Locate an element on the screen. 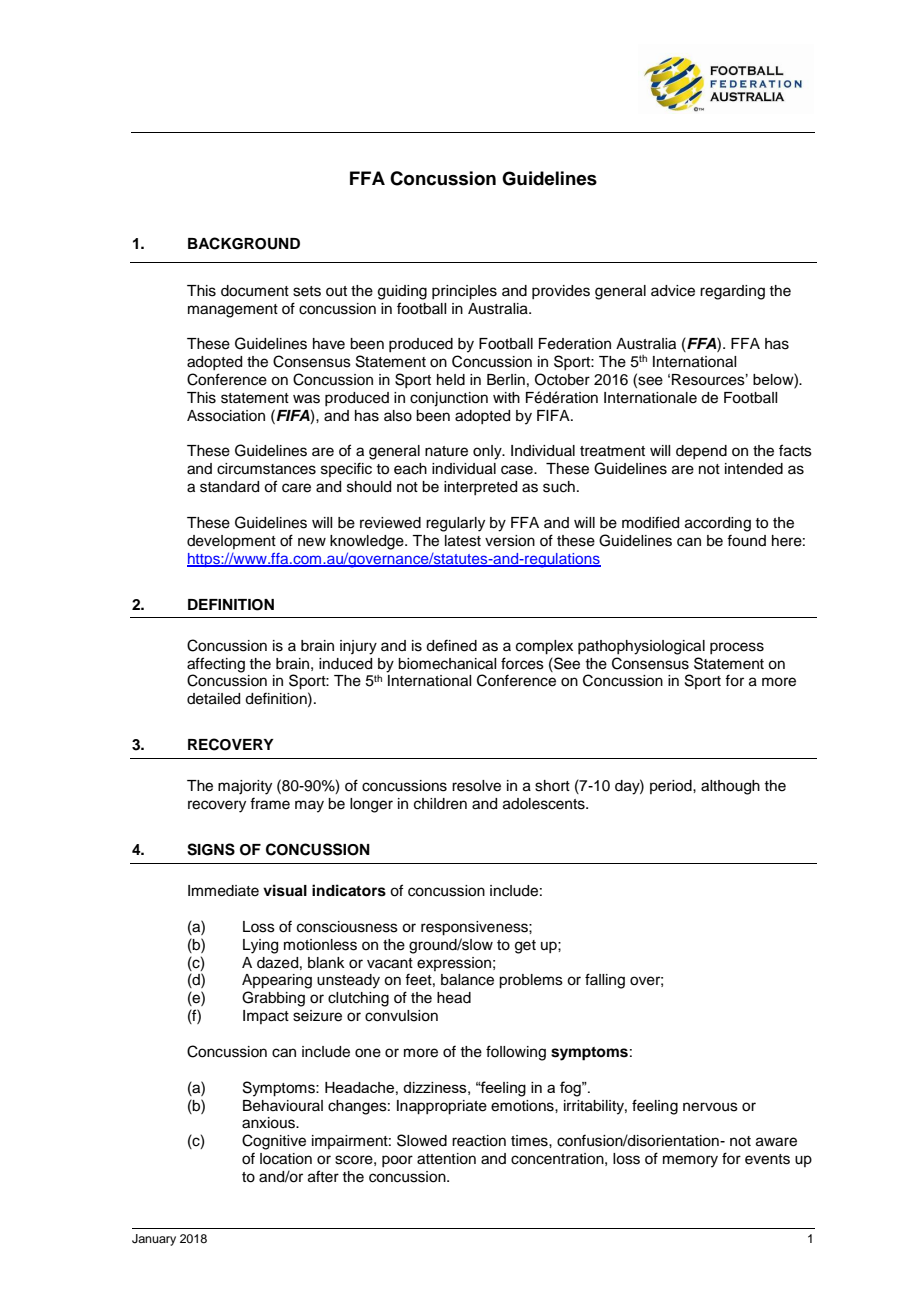 Image resolution: width=924 pixels, height=1308 pixels. although is located at coordinates (730, 787).
